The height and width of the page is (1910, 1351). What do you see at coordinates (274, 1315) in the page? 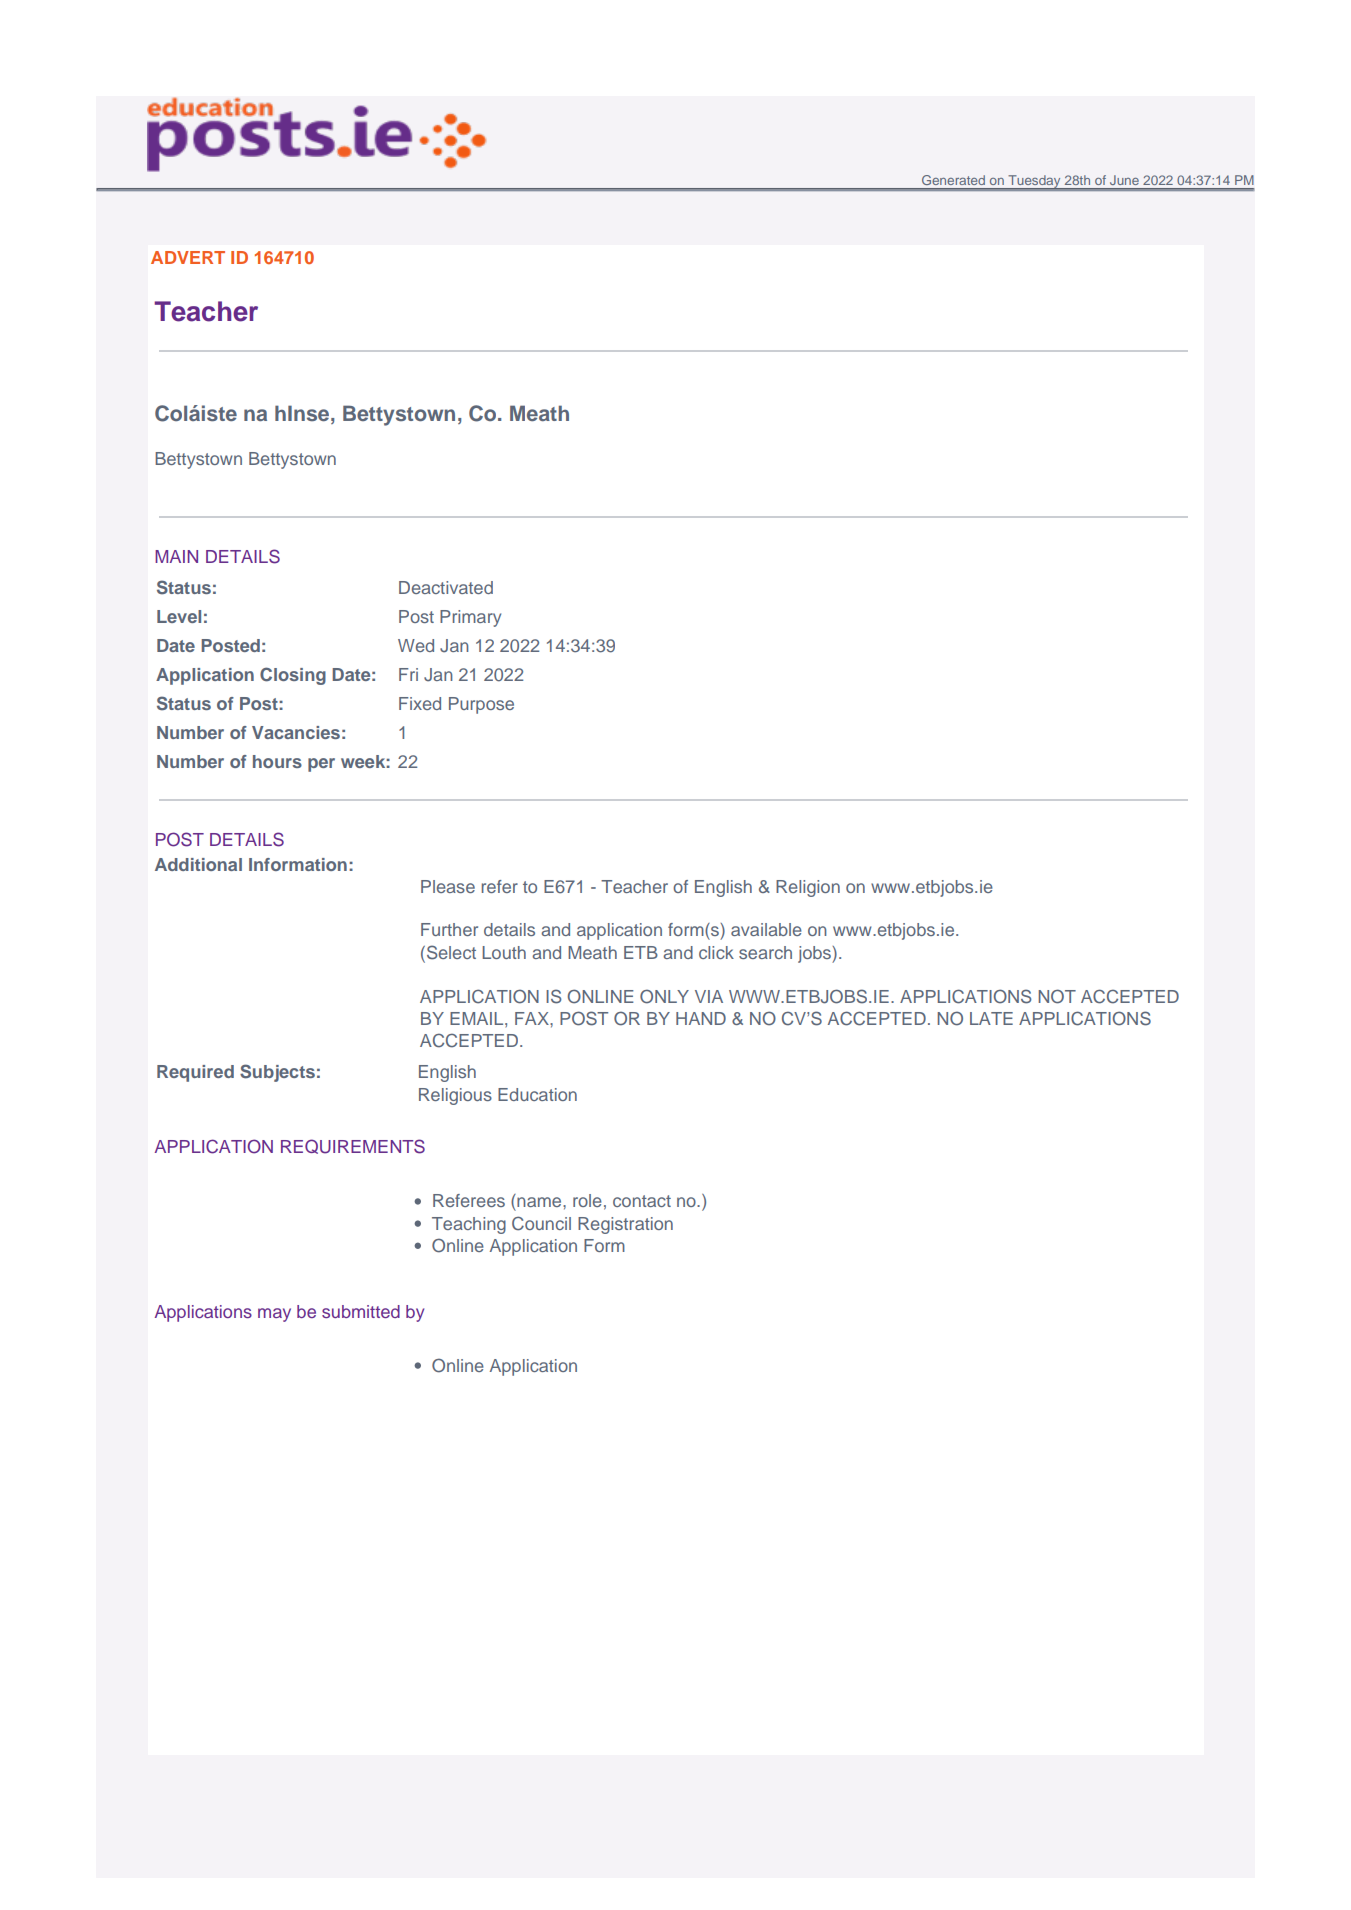
I see `may` at bounding box center [274, 1315].
